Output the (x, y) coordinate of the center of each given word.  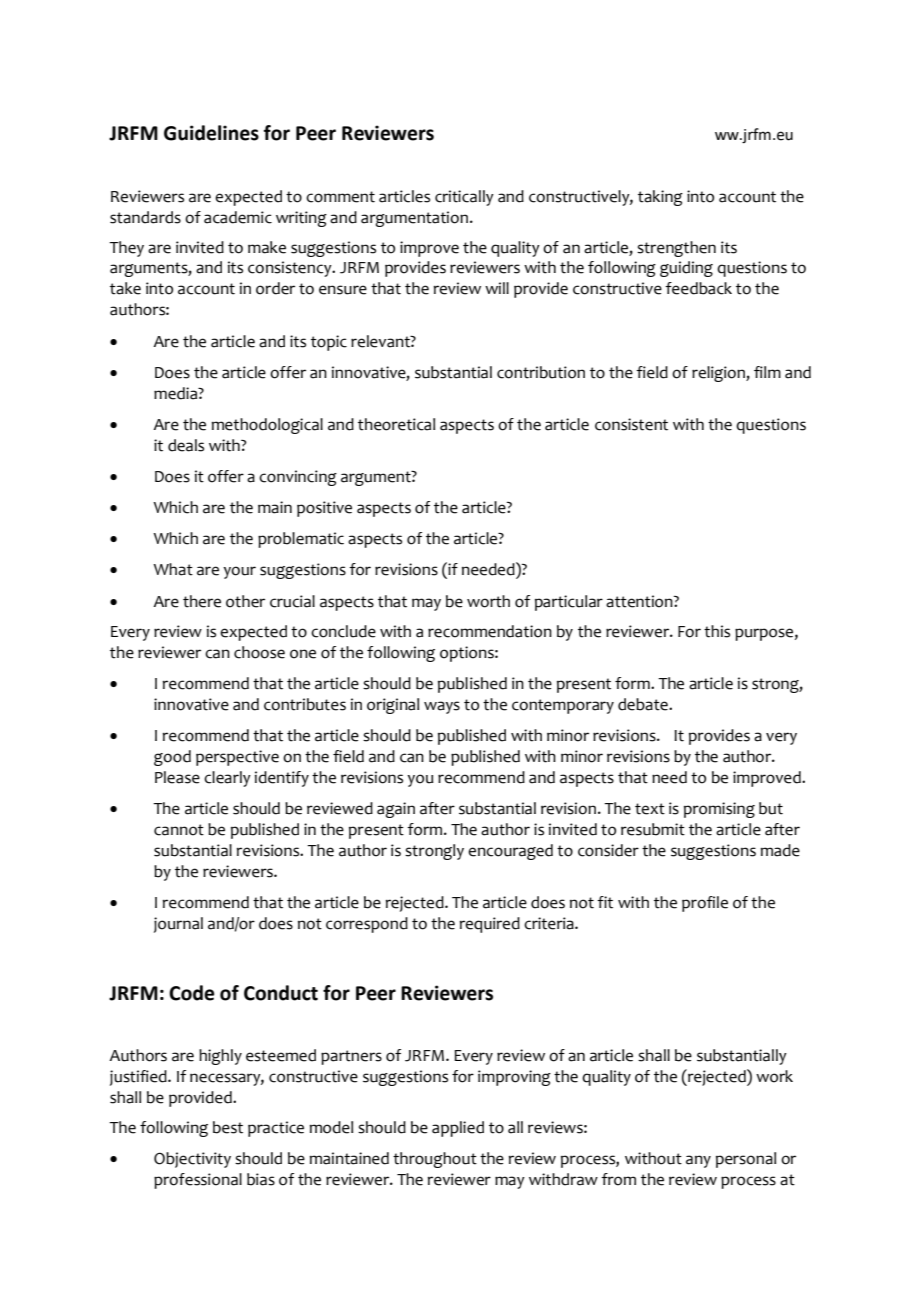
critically (464, 198)
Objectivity (192, 1160)
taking (660, 198)
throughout (435, 1160)
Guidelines (211, 133)
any (698, 1161)
